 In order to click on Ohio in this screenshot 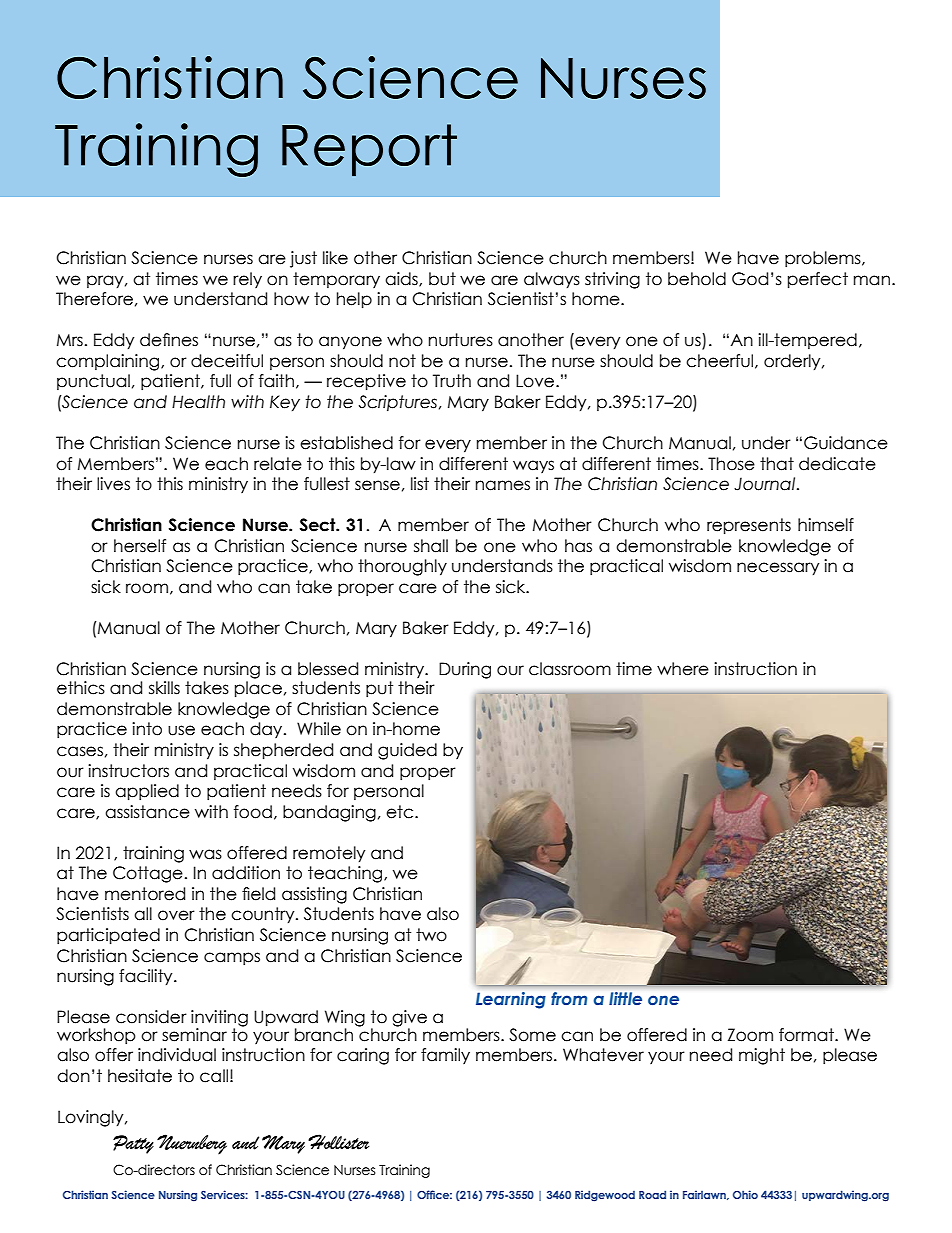, I will do `click(745, 1194)`.
